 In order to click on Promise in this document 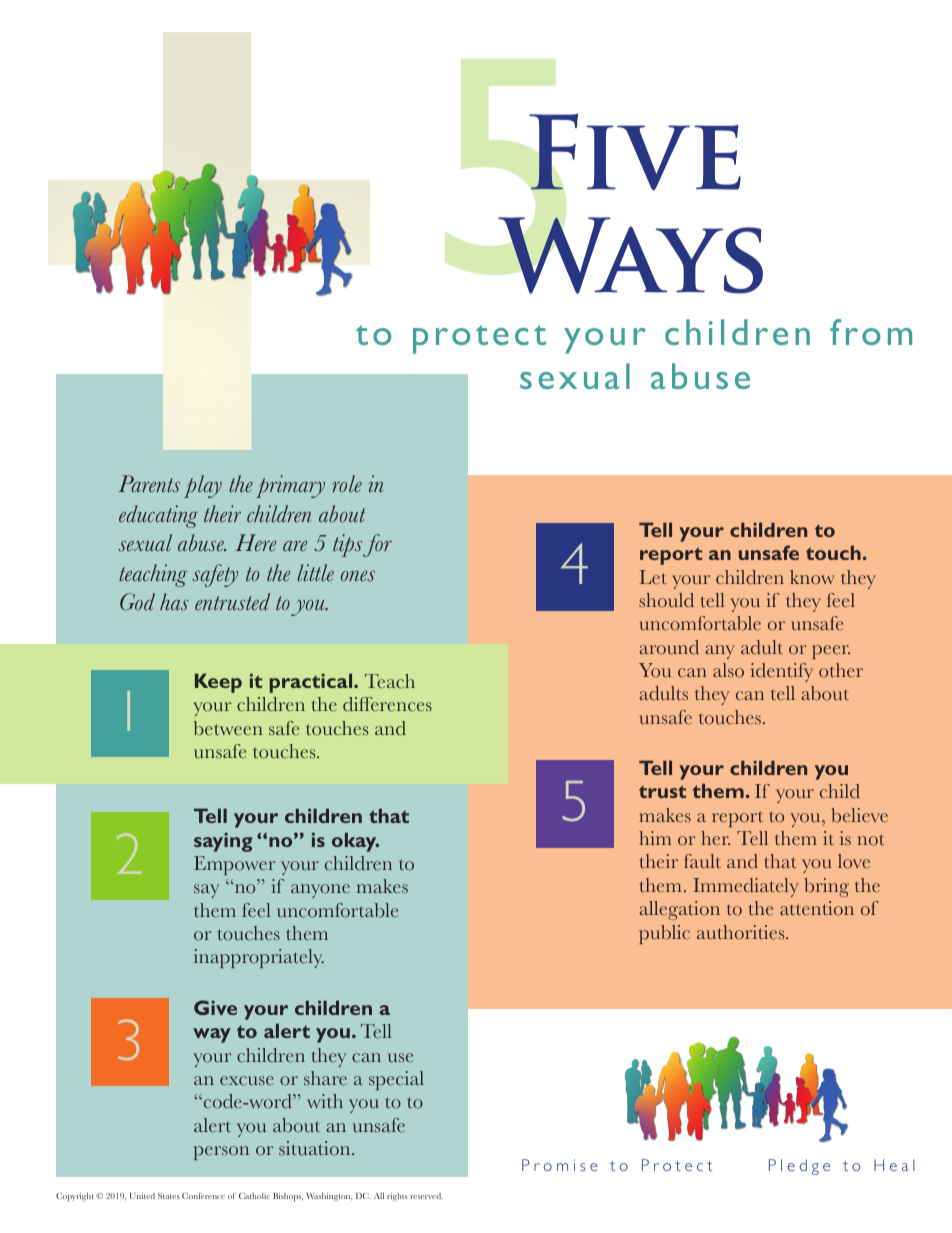, I will do `click(559, 1165)`.
